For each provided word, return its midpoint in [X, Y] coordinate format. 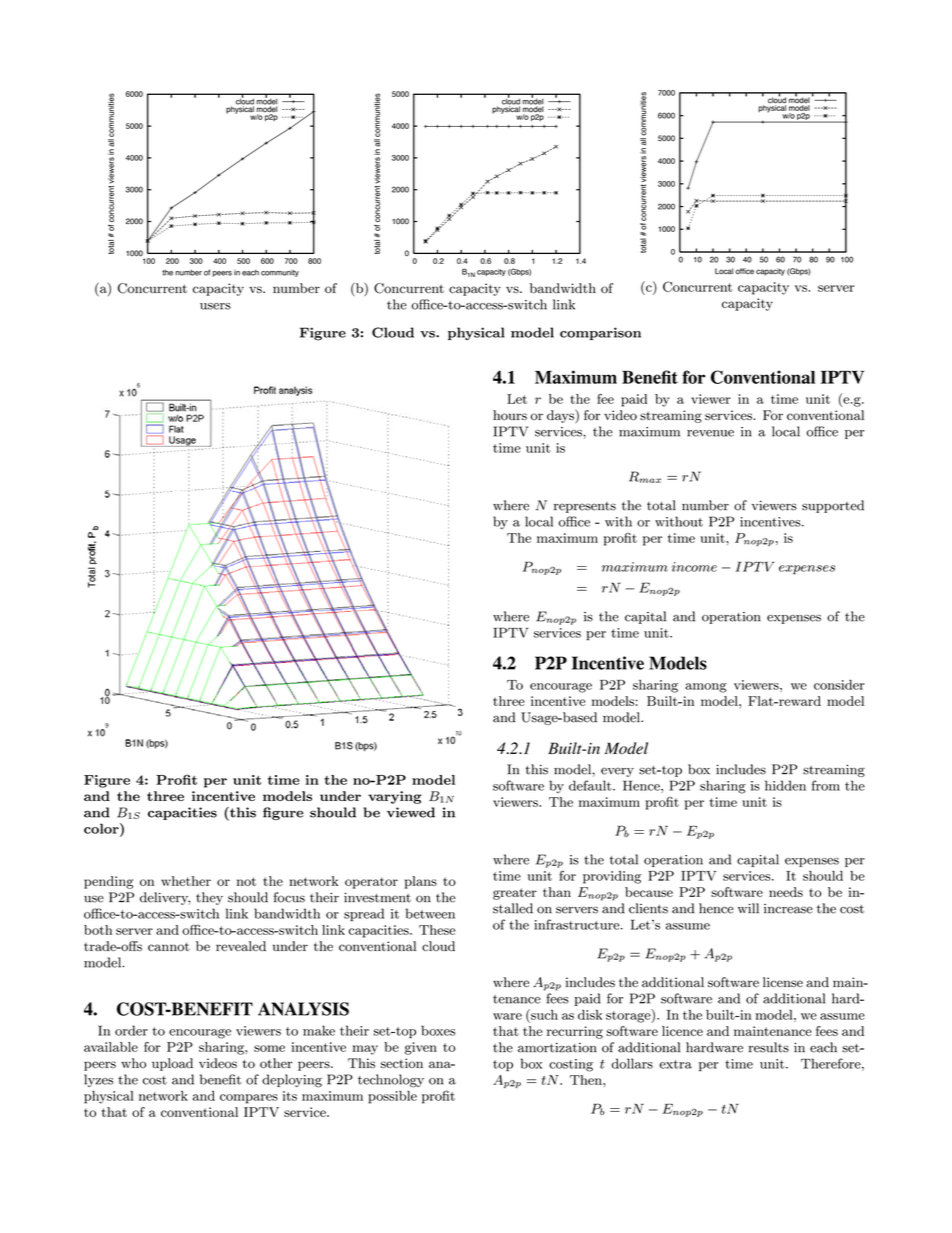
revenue [710, 433]
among [706, 688]
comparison [600, 333]
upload [172, 1064]
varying [395, 797]
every [617, 772]
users [215, 306]
